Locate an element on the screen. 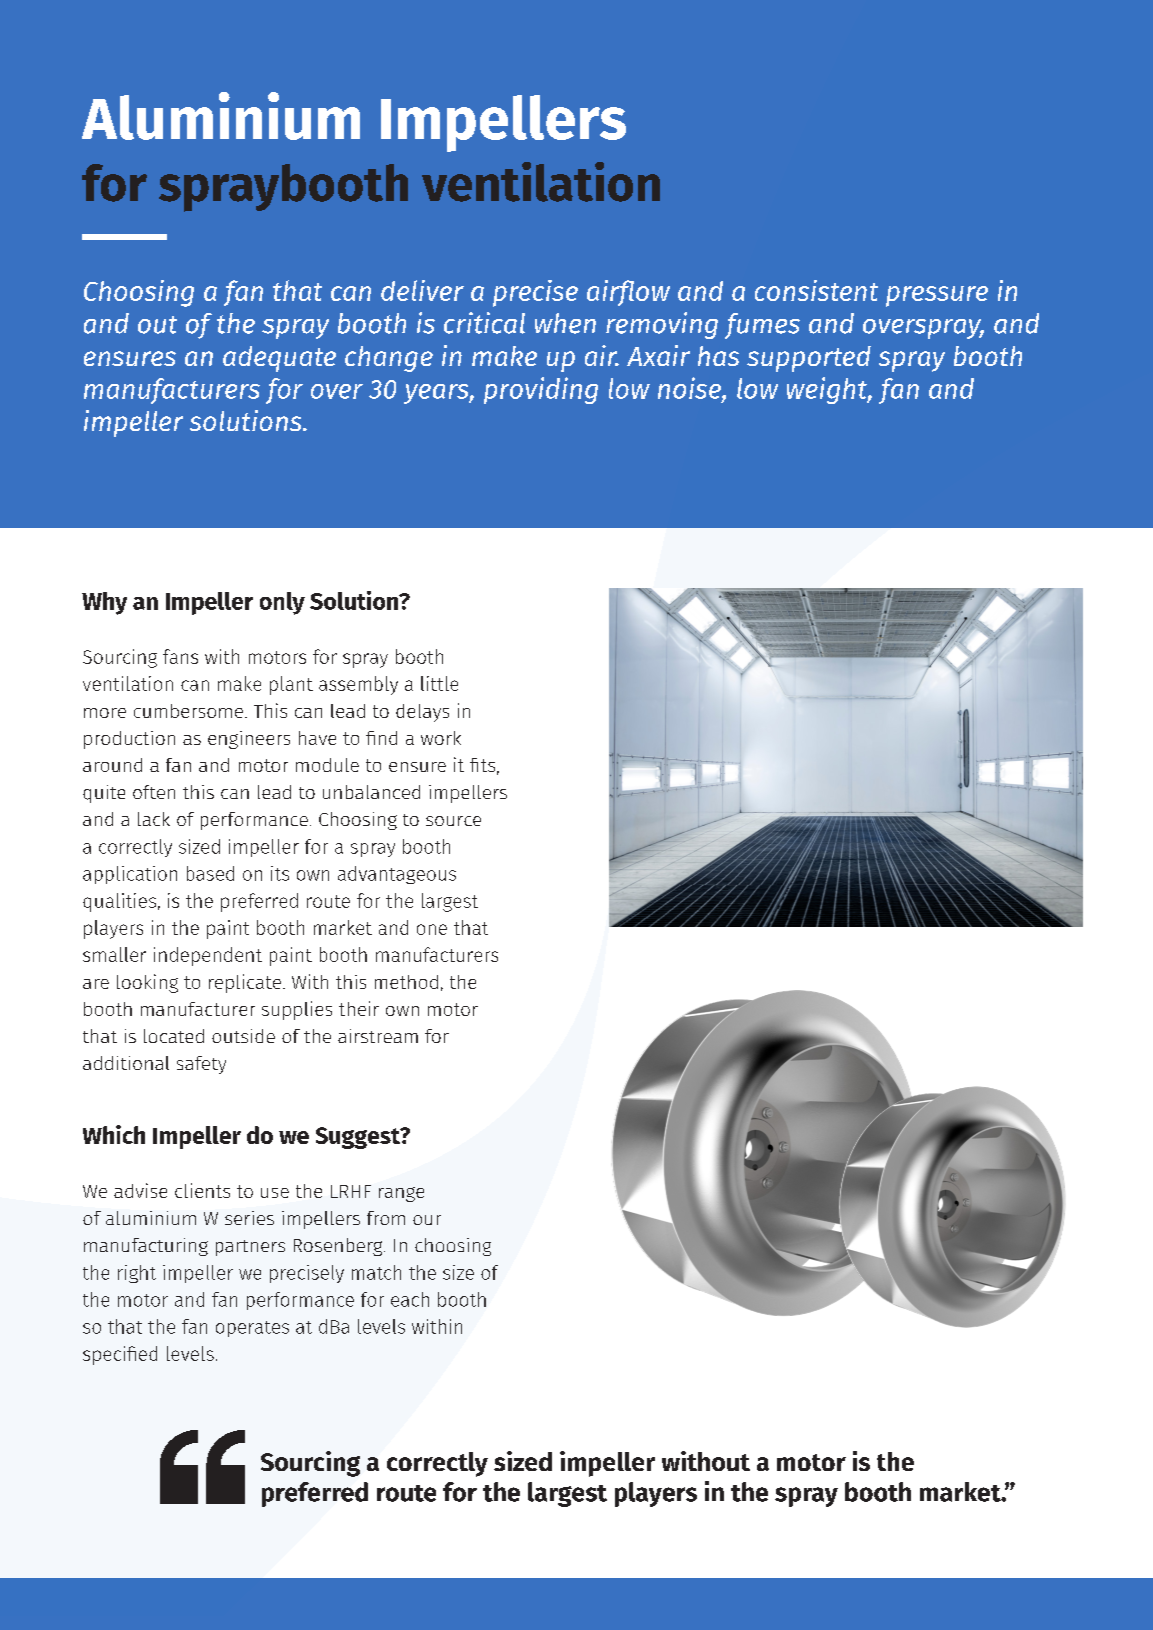 The width and height of the screenshot is (1153, 1630). work is located at coordinates (441, 738).
